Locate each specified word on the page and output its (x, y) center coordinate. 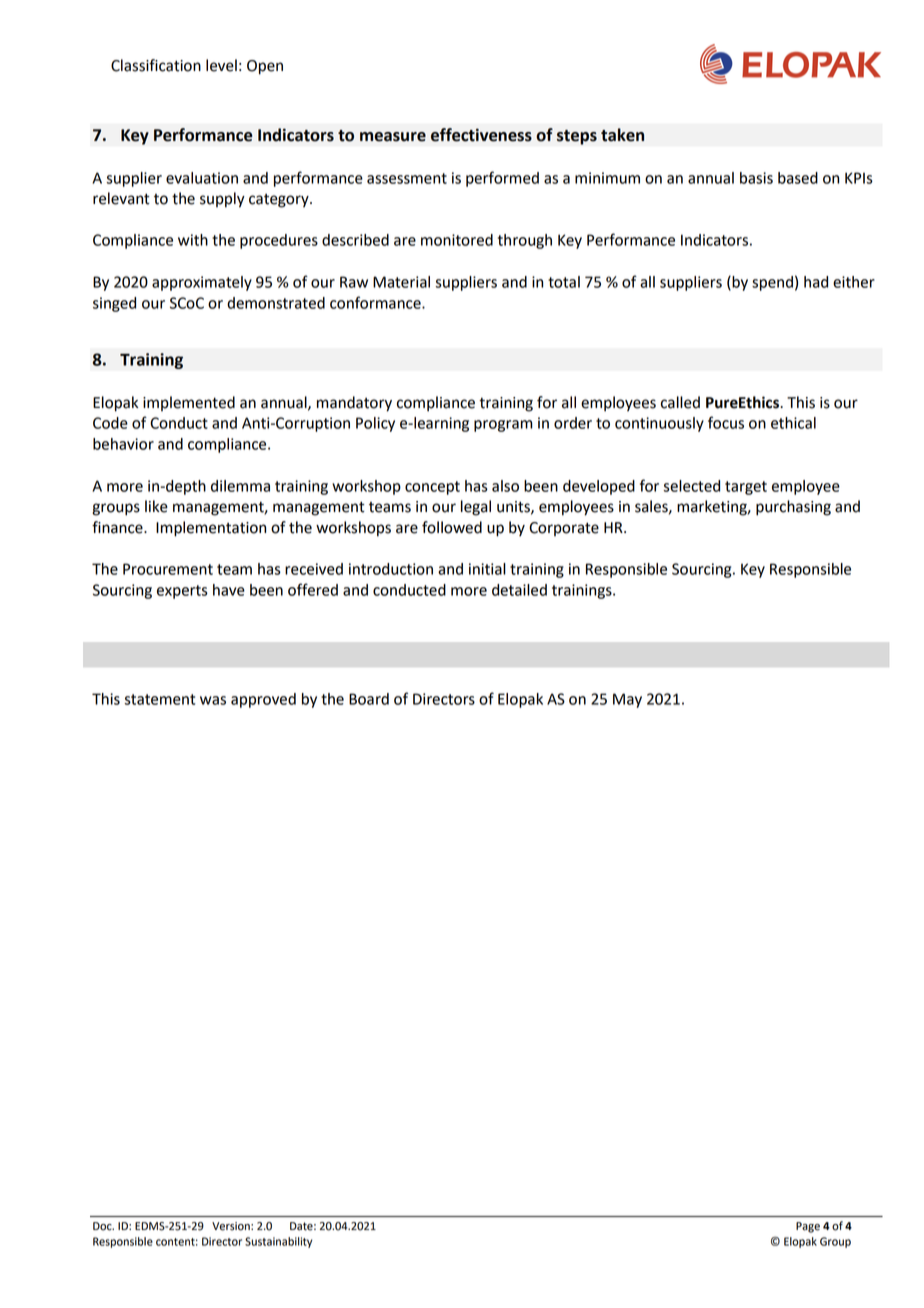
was (213, 700)
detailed (519, 590)
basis (756, 178)
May (627, 700)
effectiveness (481, 135)
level (221, 65)
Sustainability (278, 1242)
